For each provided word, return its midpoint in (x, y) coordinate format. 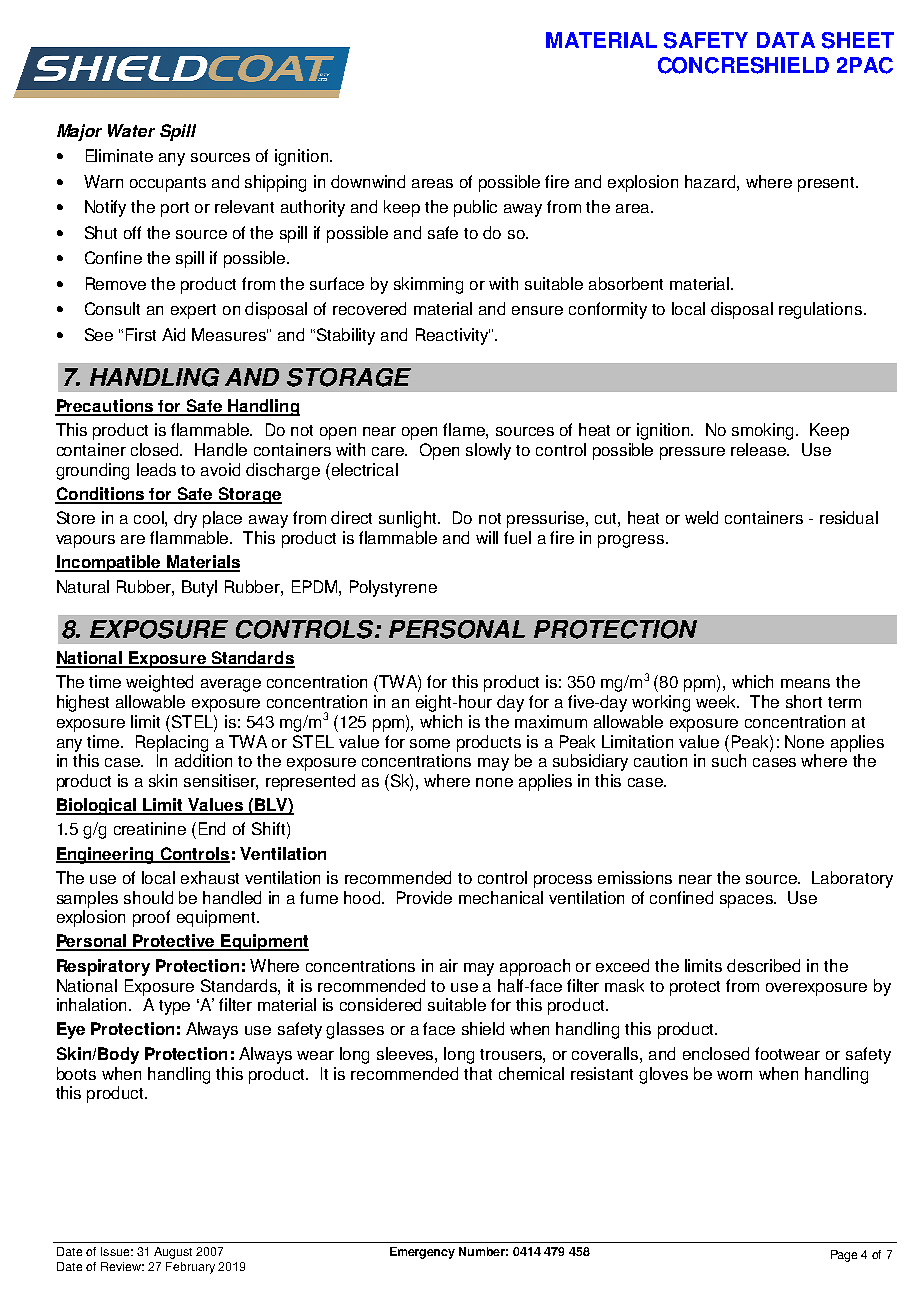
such (729, 760)
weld (701, 517)
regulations (820, 310)
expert (193, 311)
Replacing (172, 743)
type (174, 1007)
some (430, 743)
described (763, 965)
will (487, 537)
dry (185, 519)
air (449, 965)
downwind (368, 181)
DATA (786, 40)
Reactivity (453, 336)
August (173, 1253)
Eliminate (119, 155)
